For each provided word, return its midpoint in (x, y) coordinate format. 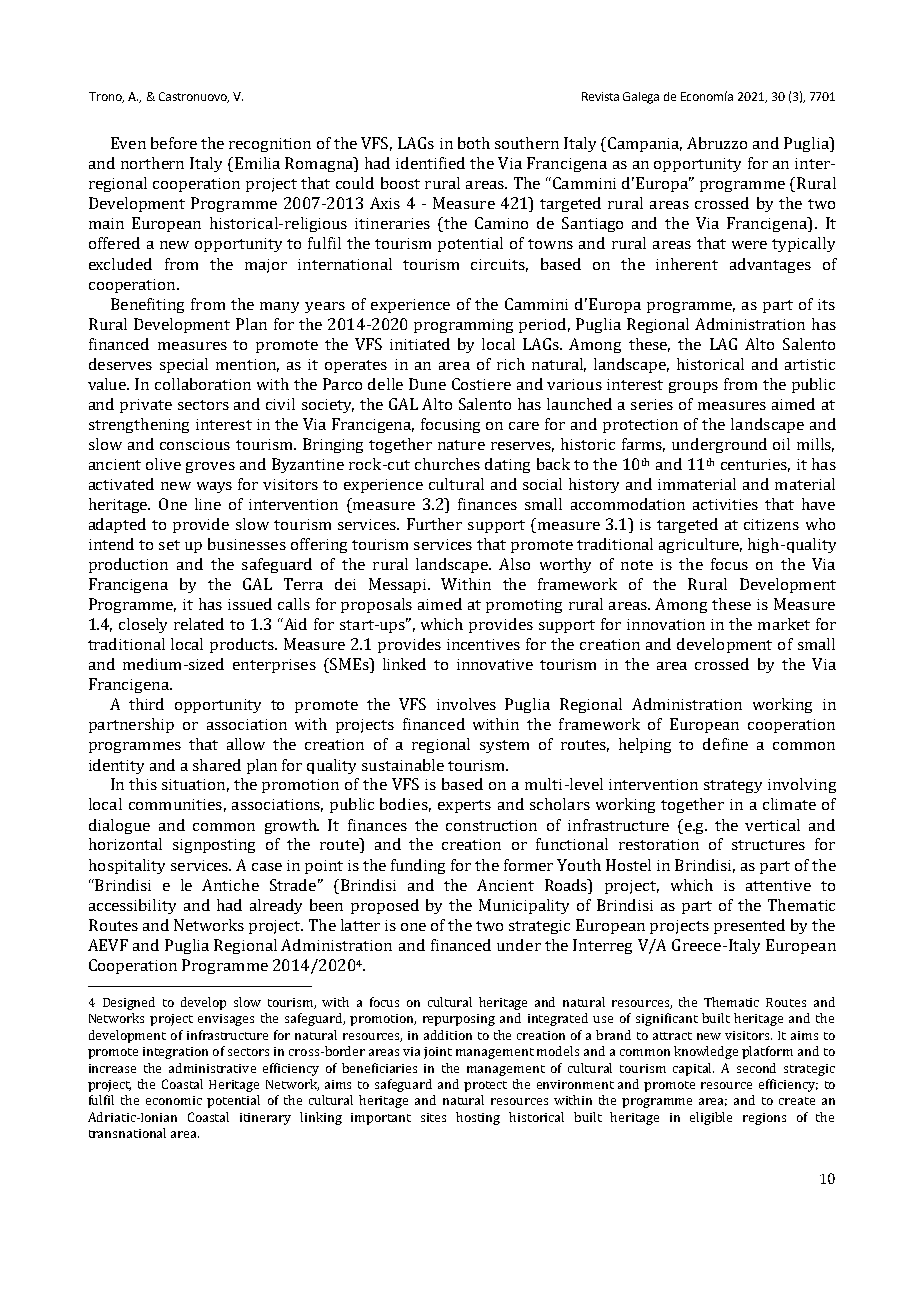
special (184, 365)
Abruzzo (717, 143)
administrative (212, 1068)
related (199, 624)
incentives (483, 644)
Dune (427, 384)
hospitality (127, 866)
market (784, 624)
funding (418, 866)
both (474, 143)
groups (693, 387)
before (174, 143)
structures (768, 845)
